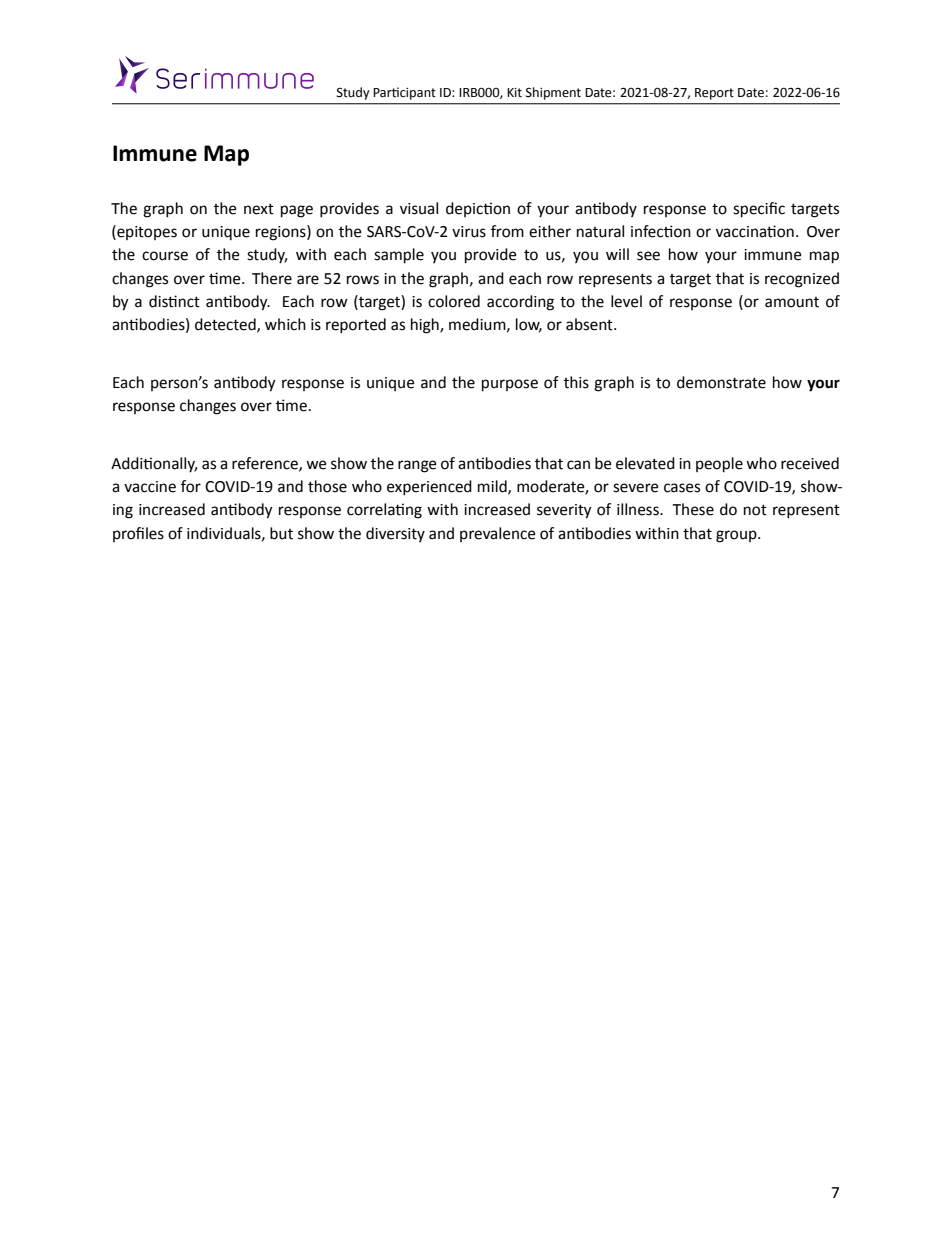 This screenshot has width=952, height=1233. Describe the element at coordinates (191, 486) in the screenshot. I see `for` at that location.
